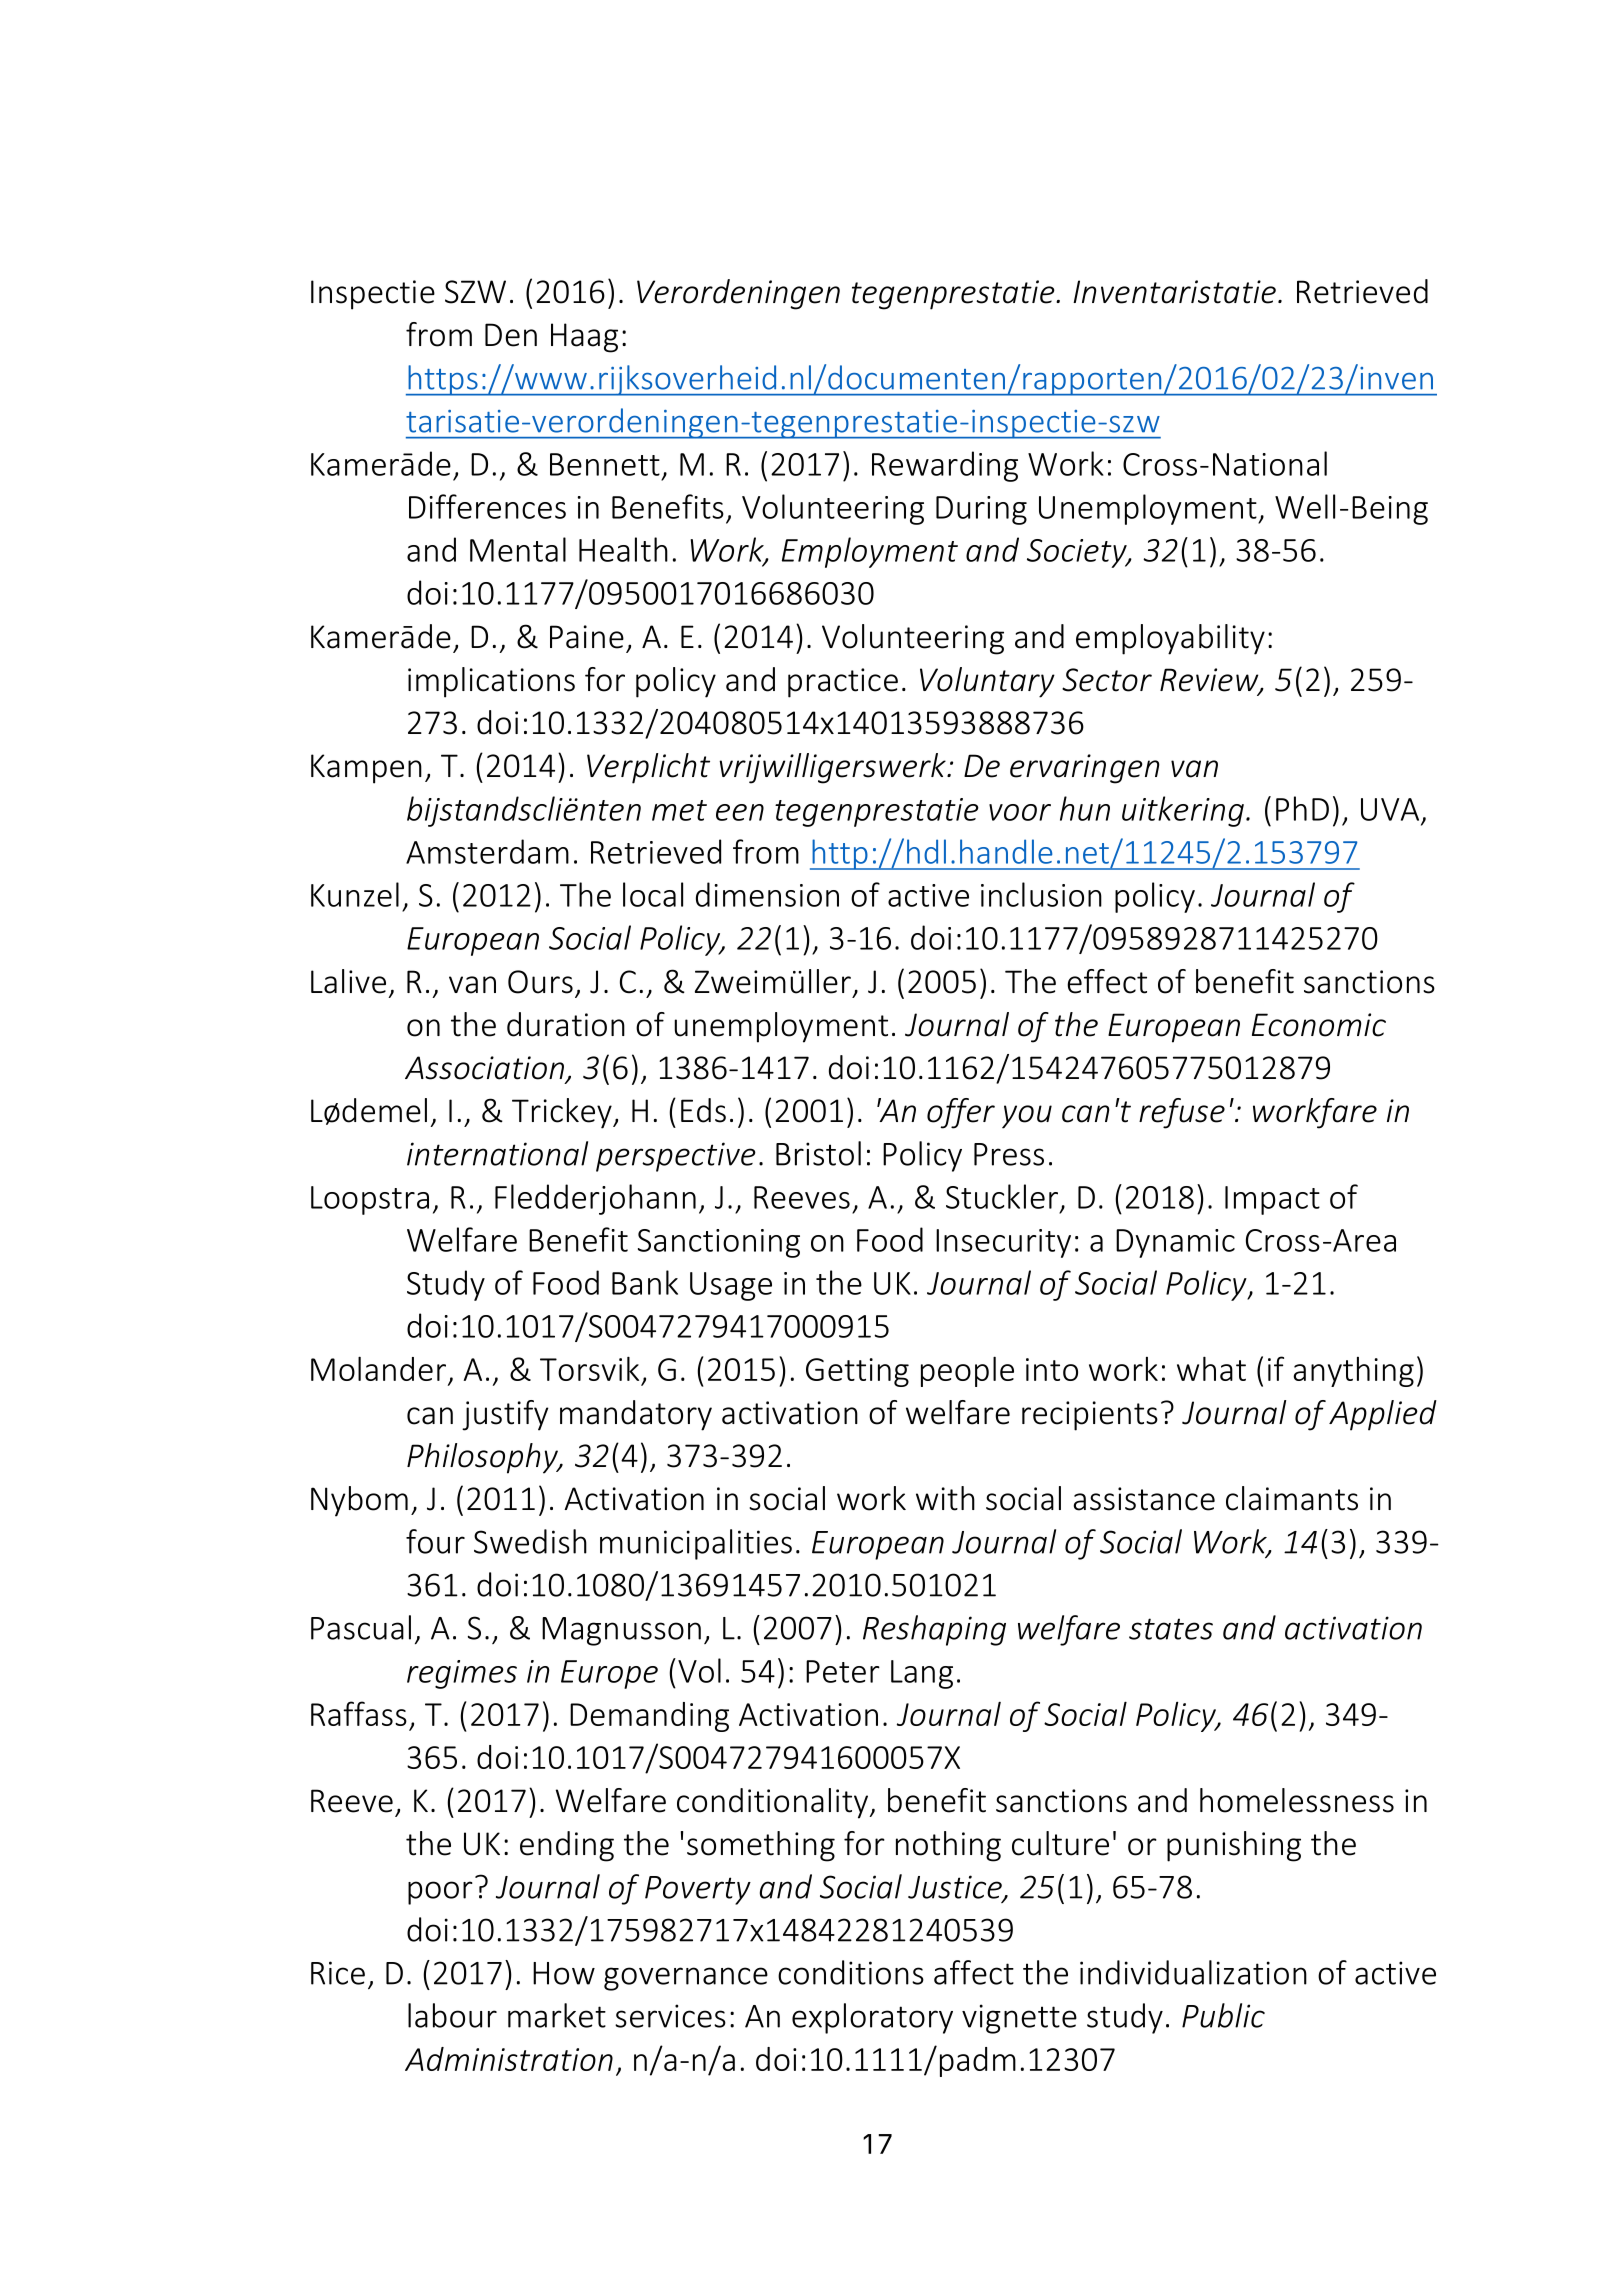 The height and width of the screenshot is (2287, 1617). I want to click on implications, so click(491, 682).
